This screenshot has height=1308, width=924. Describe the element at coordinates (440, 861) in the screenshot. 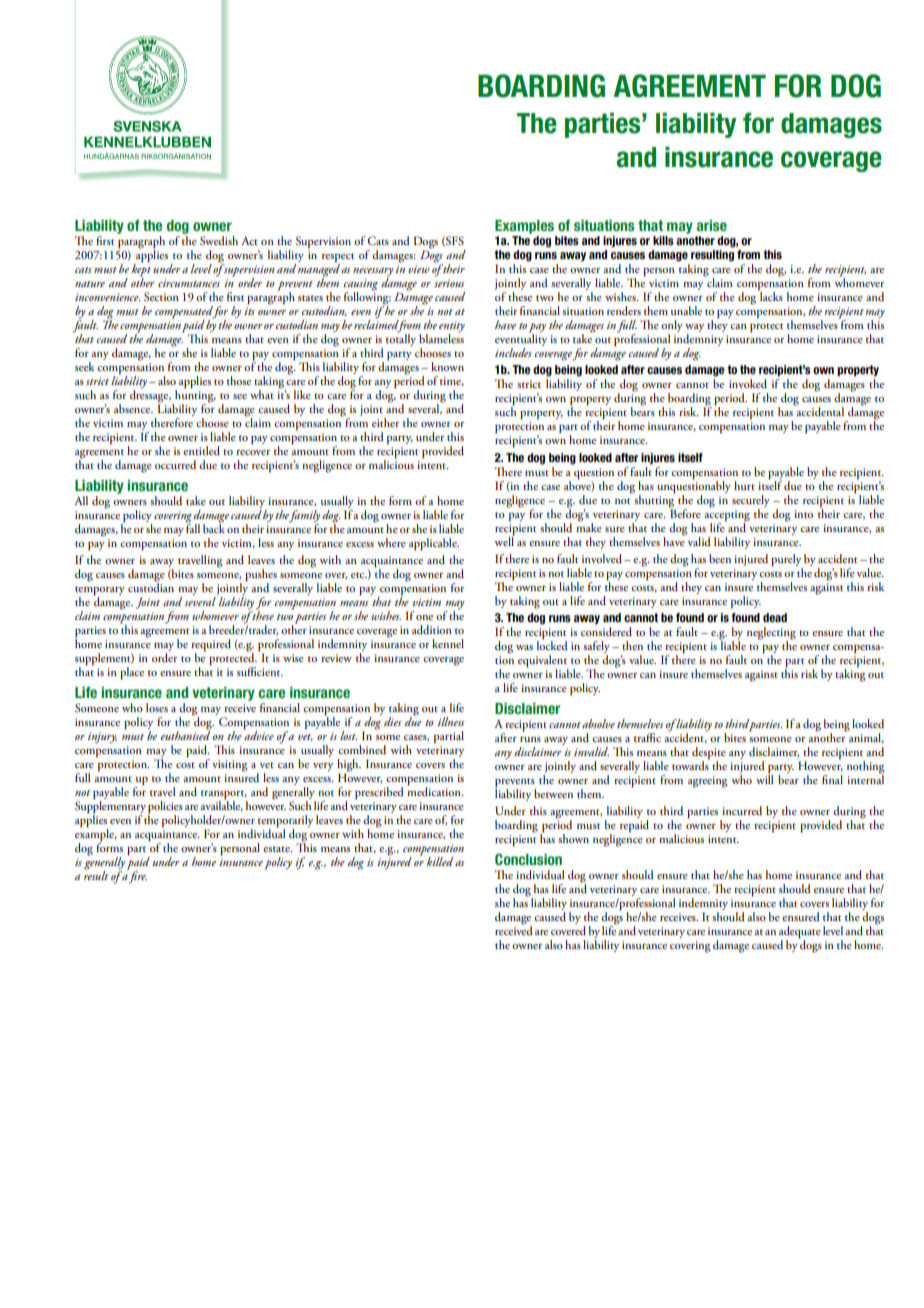

I see `killed` at that location.
